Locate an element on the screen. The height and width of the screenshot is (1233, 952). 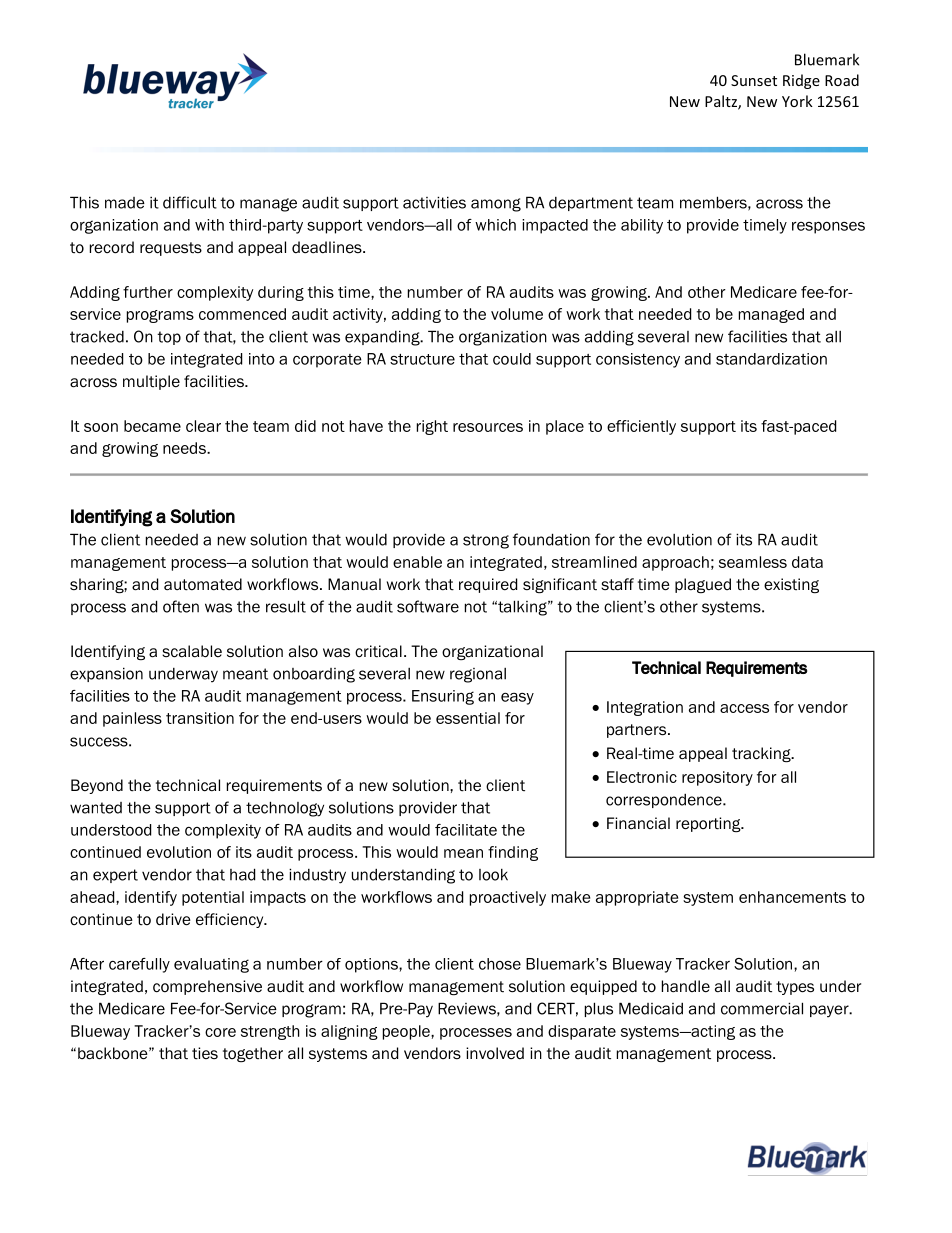
seamless is located at coordinates (753, 562).
